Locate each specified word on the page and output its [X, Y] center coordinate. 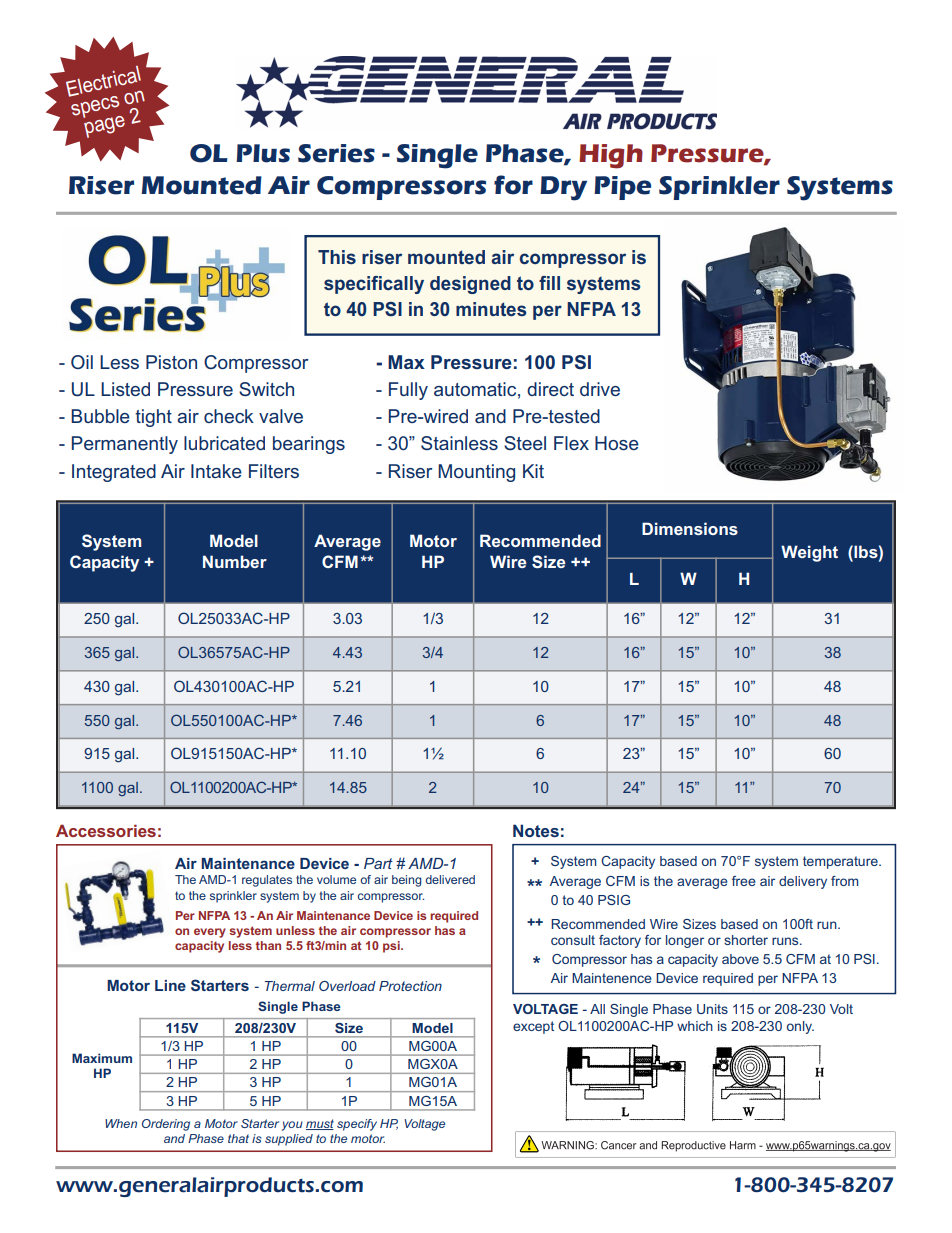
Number [235, 561]
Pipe [622, 188]
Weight [809, 553]
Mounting [476, 473]
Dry [563, 188]
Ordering [166, 1125]
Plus [263, 153]
